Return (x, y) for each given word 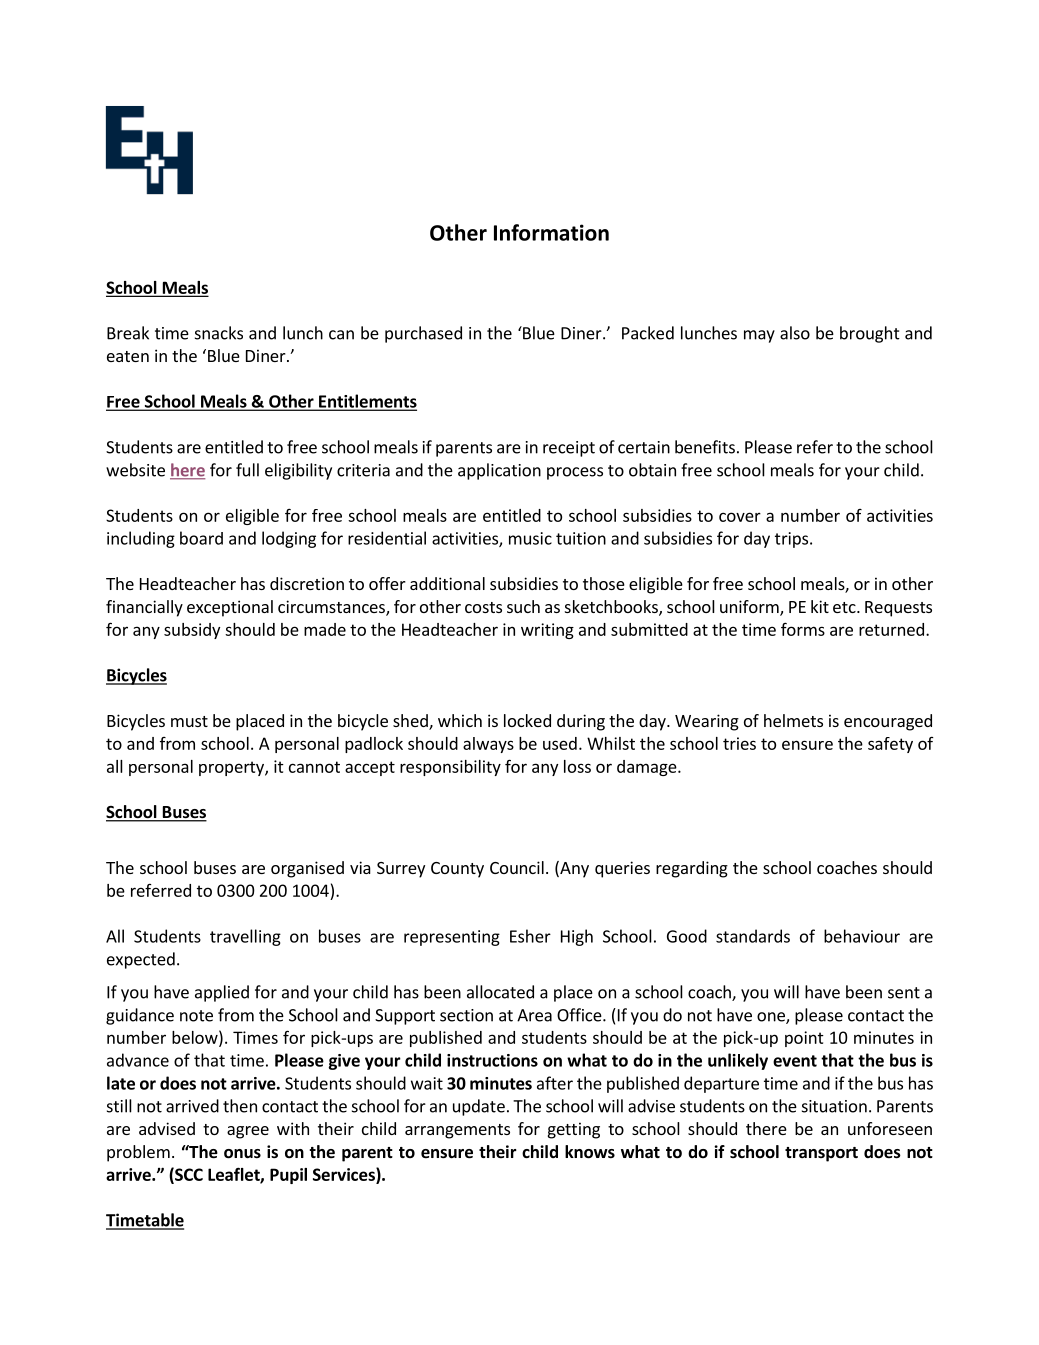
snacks (219, 333)
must (189, 721)
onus (242, 1154)
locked (527, 720)
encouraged (888, 722)
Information (551, 232)
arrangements (457, 1131)
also (795, 333)
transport (821, 1154)
